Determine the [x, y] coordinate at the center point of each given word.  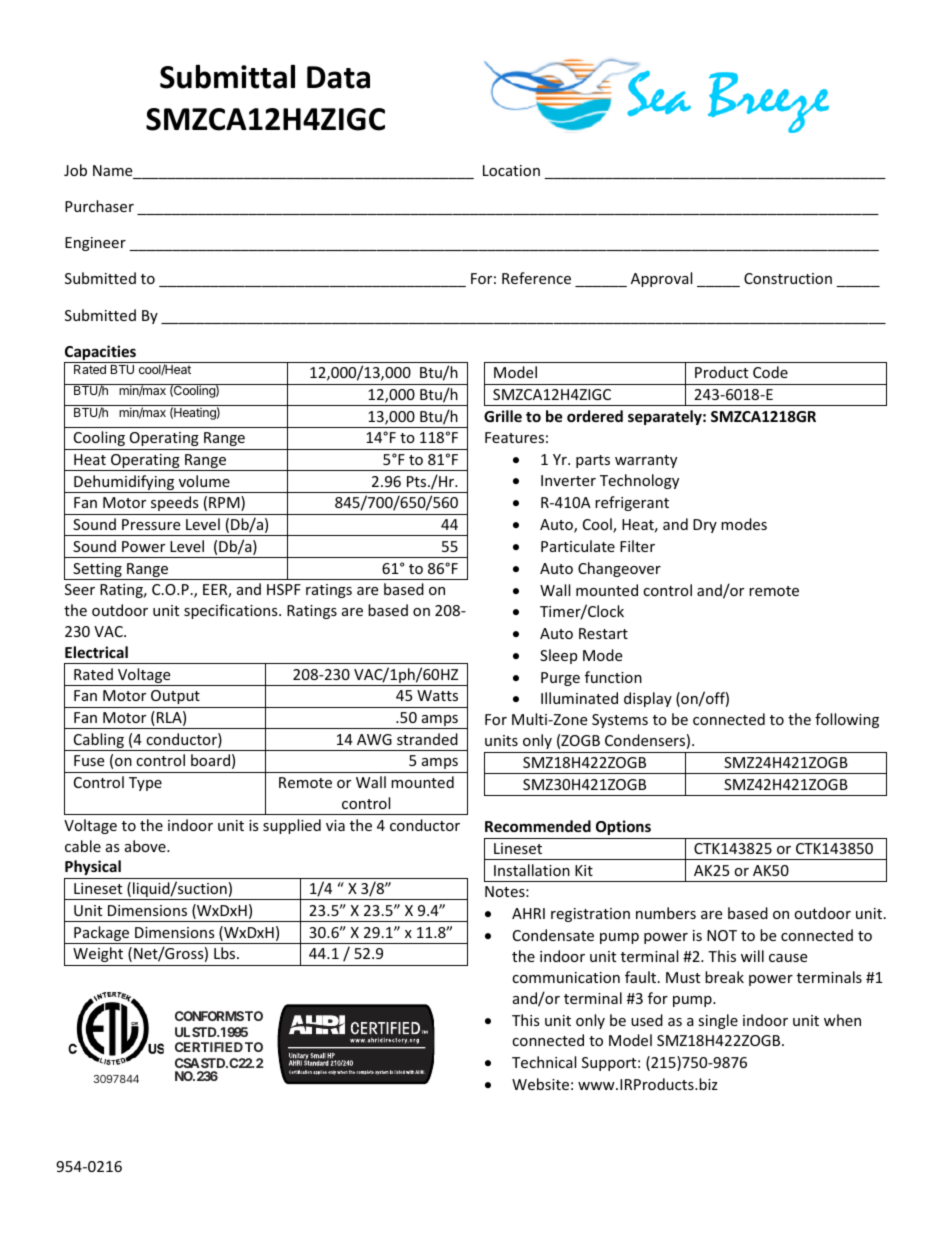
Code [770, 372]
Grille [503, 416]
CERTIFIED [209, 1047]
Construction [788, 278]
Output [175, 697]
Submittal [227, 76]
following [847, 720]
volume [204, 481]
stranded [427, 739]
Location [511, 170]
